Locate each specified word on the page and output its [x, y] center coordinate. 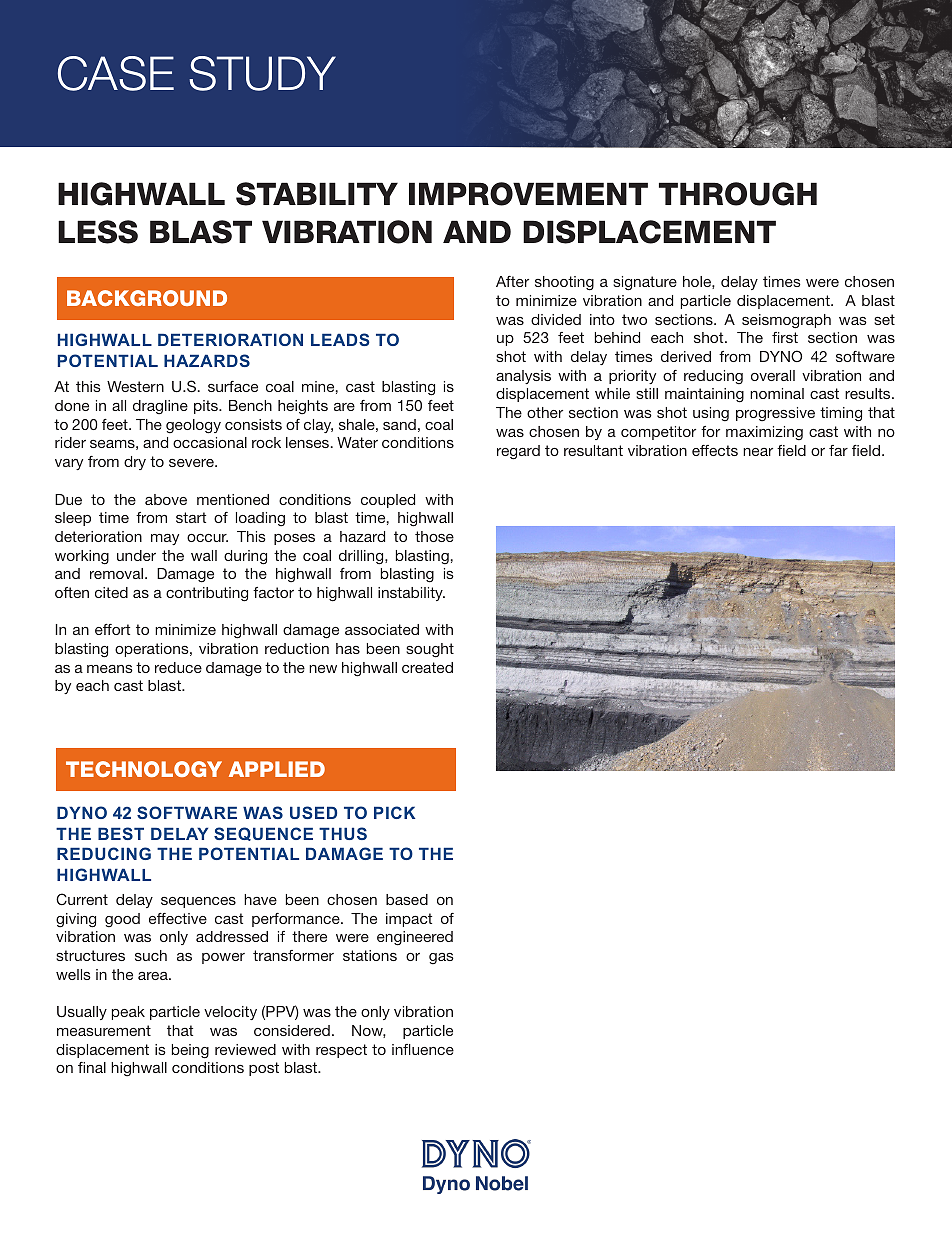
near [758, 452]
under [136, 555]
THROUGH [738, 194]
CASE [116, 73]
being [190, 1051]
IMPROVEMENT [528, 194]
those [434, 536]
